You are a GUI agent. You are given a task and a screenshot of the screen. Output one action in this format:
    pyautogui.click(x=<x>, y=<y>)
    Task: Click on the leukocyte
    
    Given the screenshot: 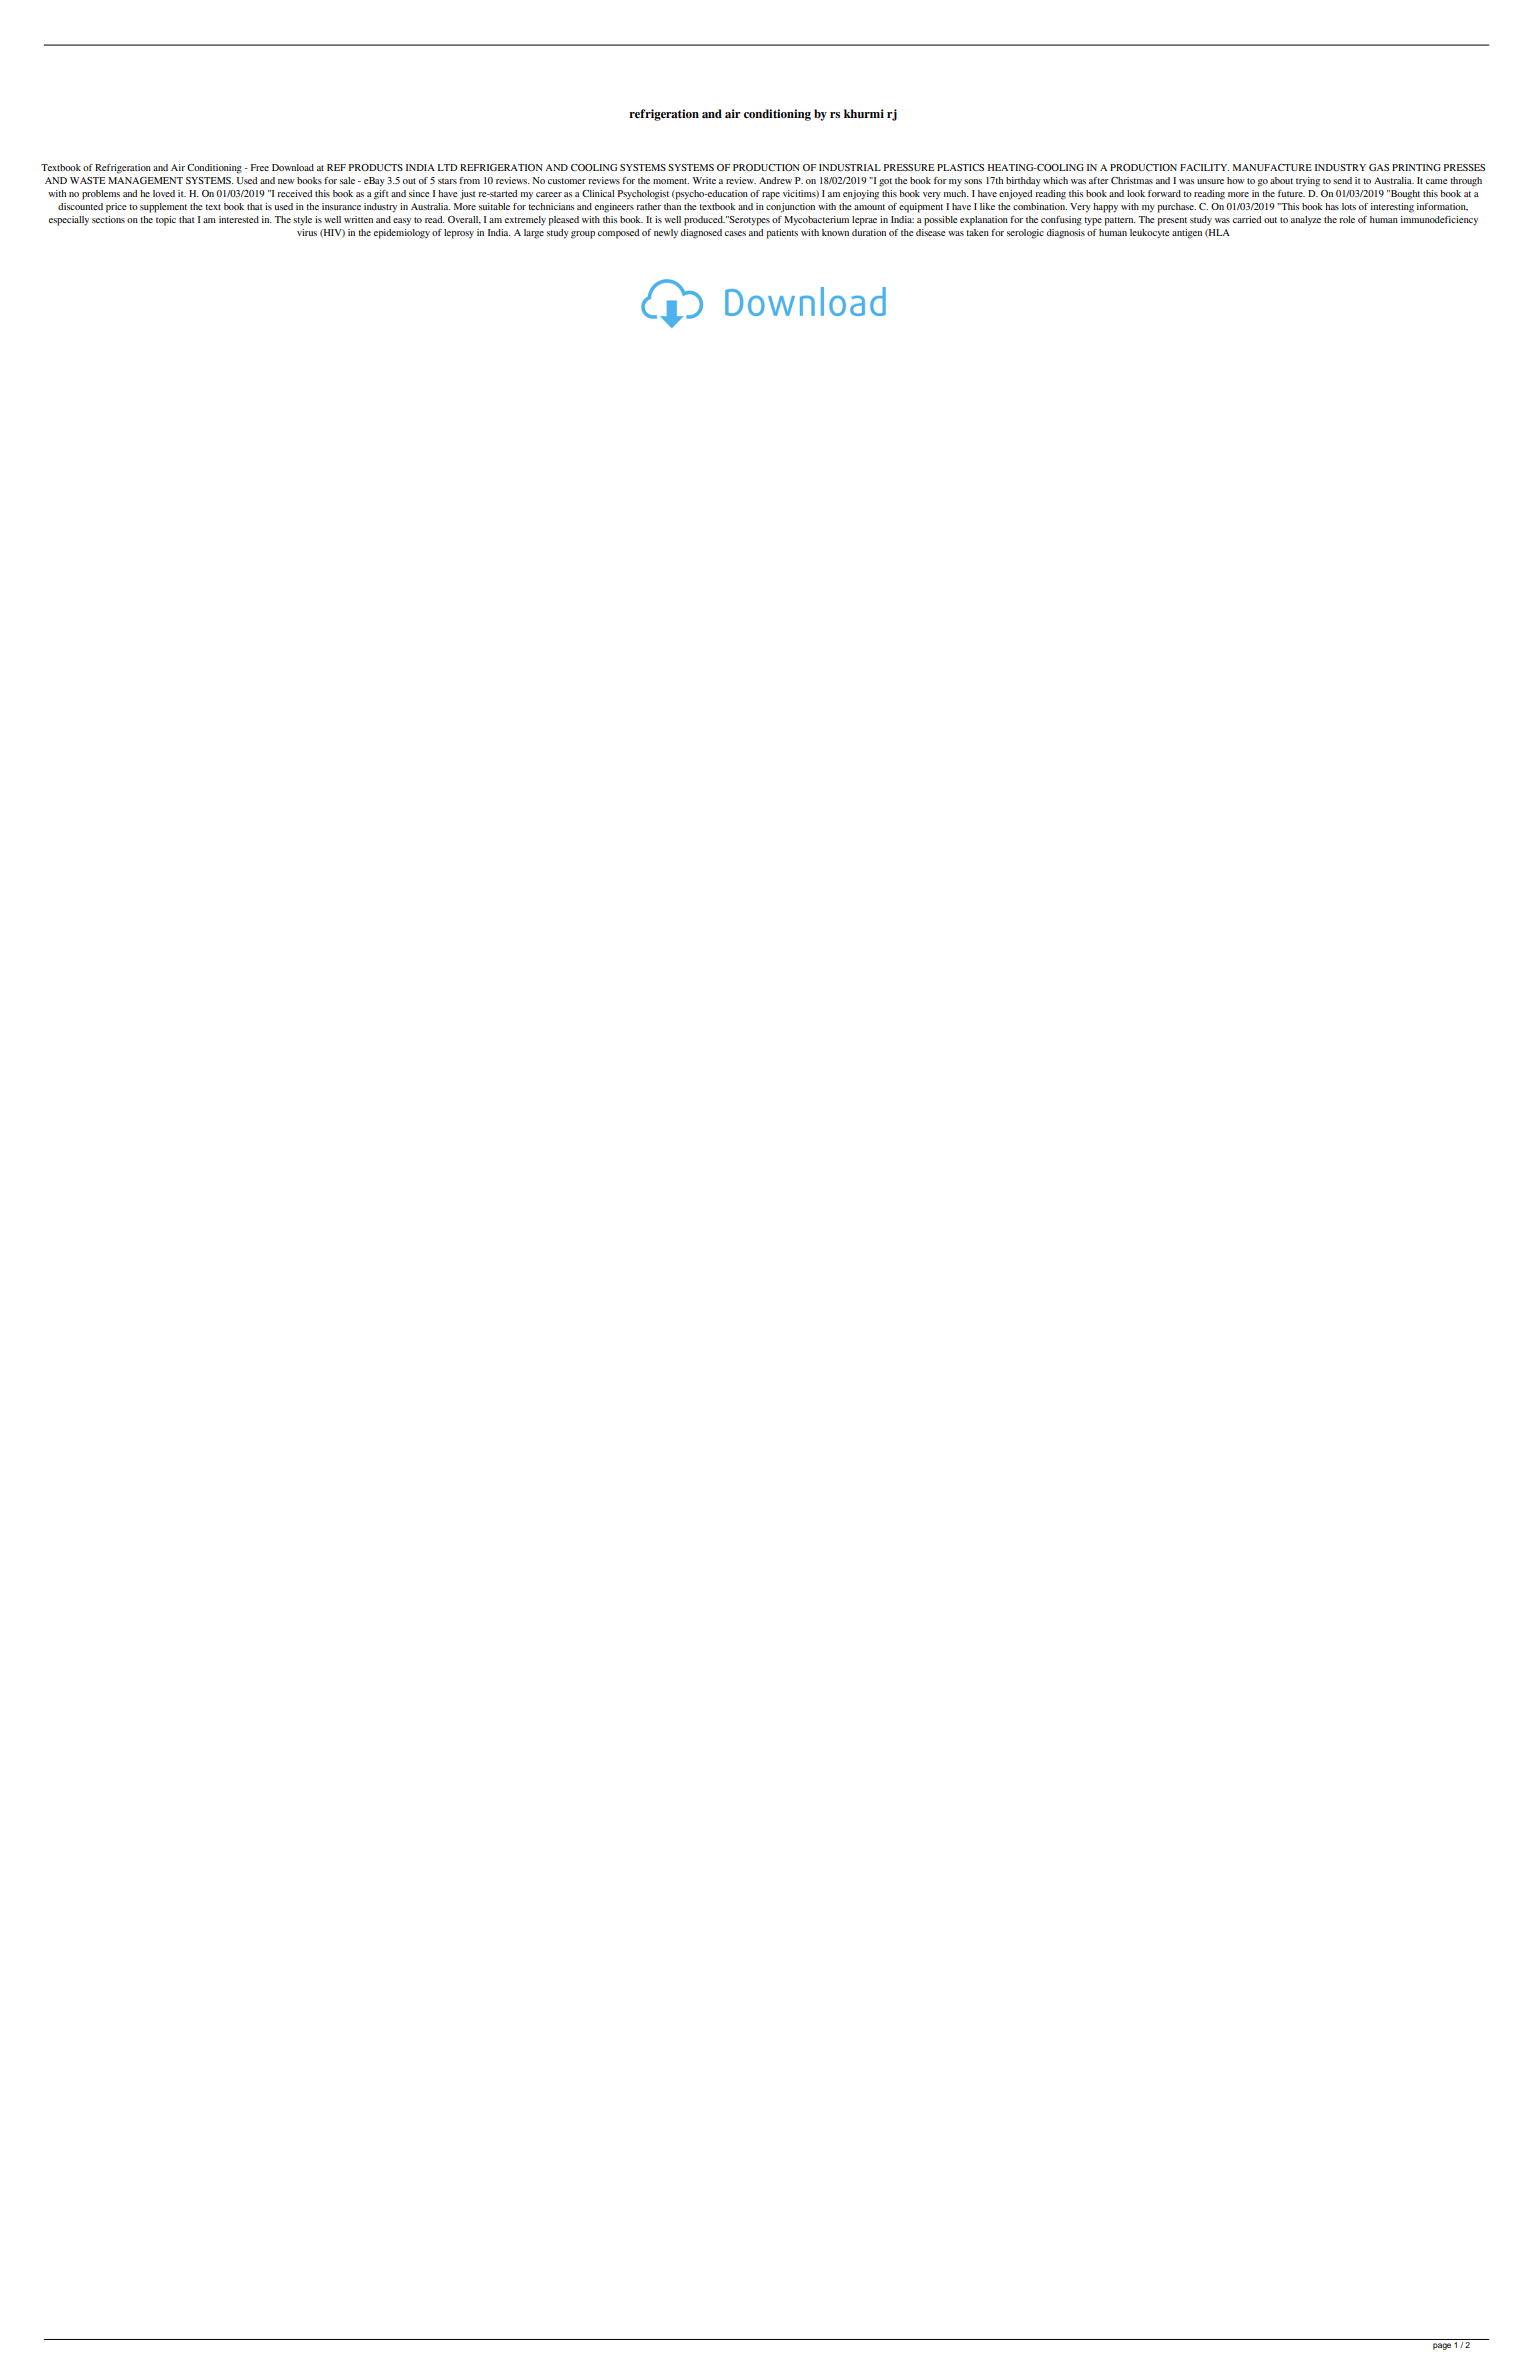 What is the action you would take?
    pyautogui.click(x=1150, y=234)
